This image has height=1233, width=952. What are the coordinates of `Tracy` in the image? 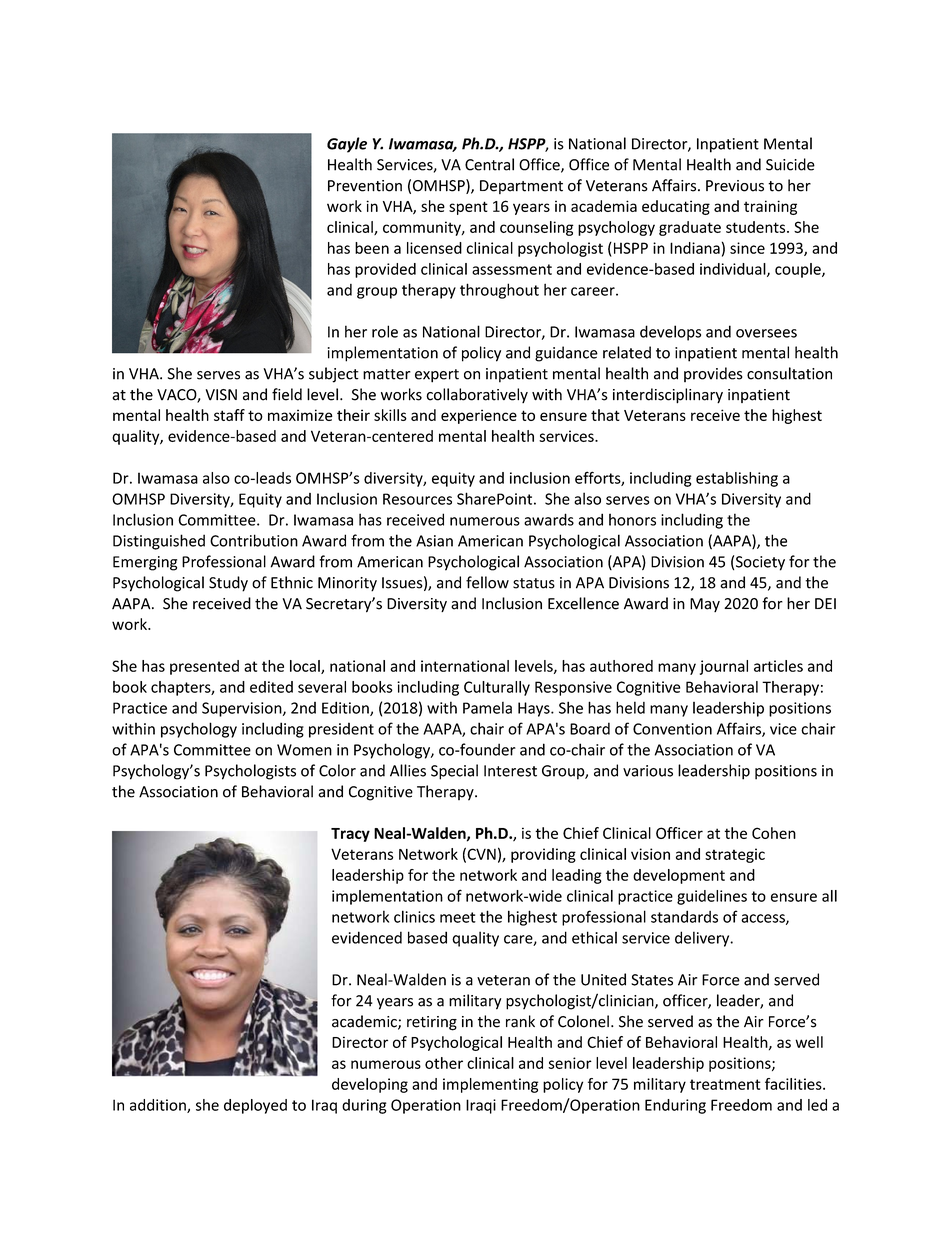 It's located at (350, 835).
